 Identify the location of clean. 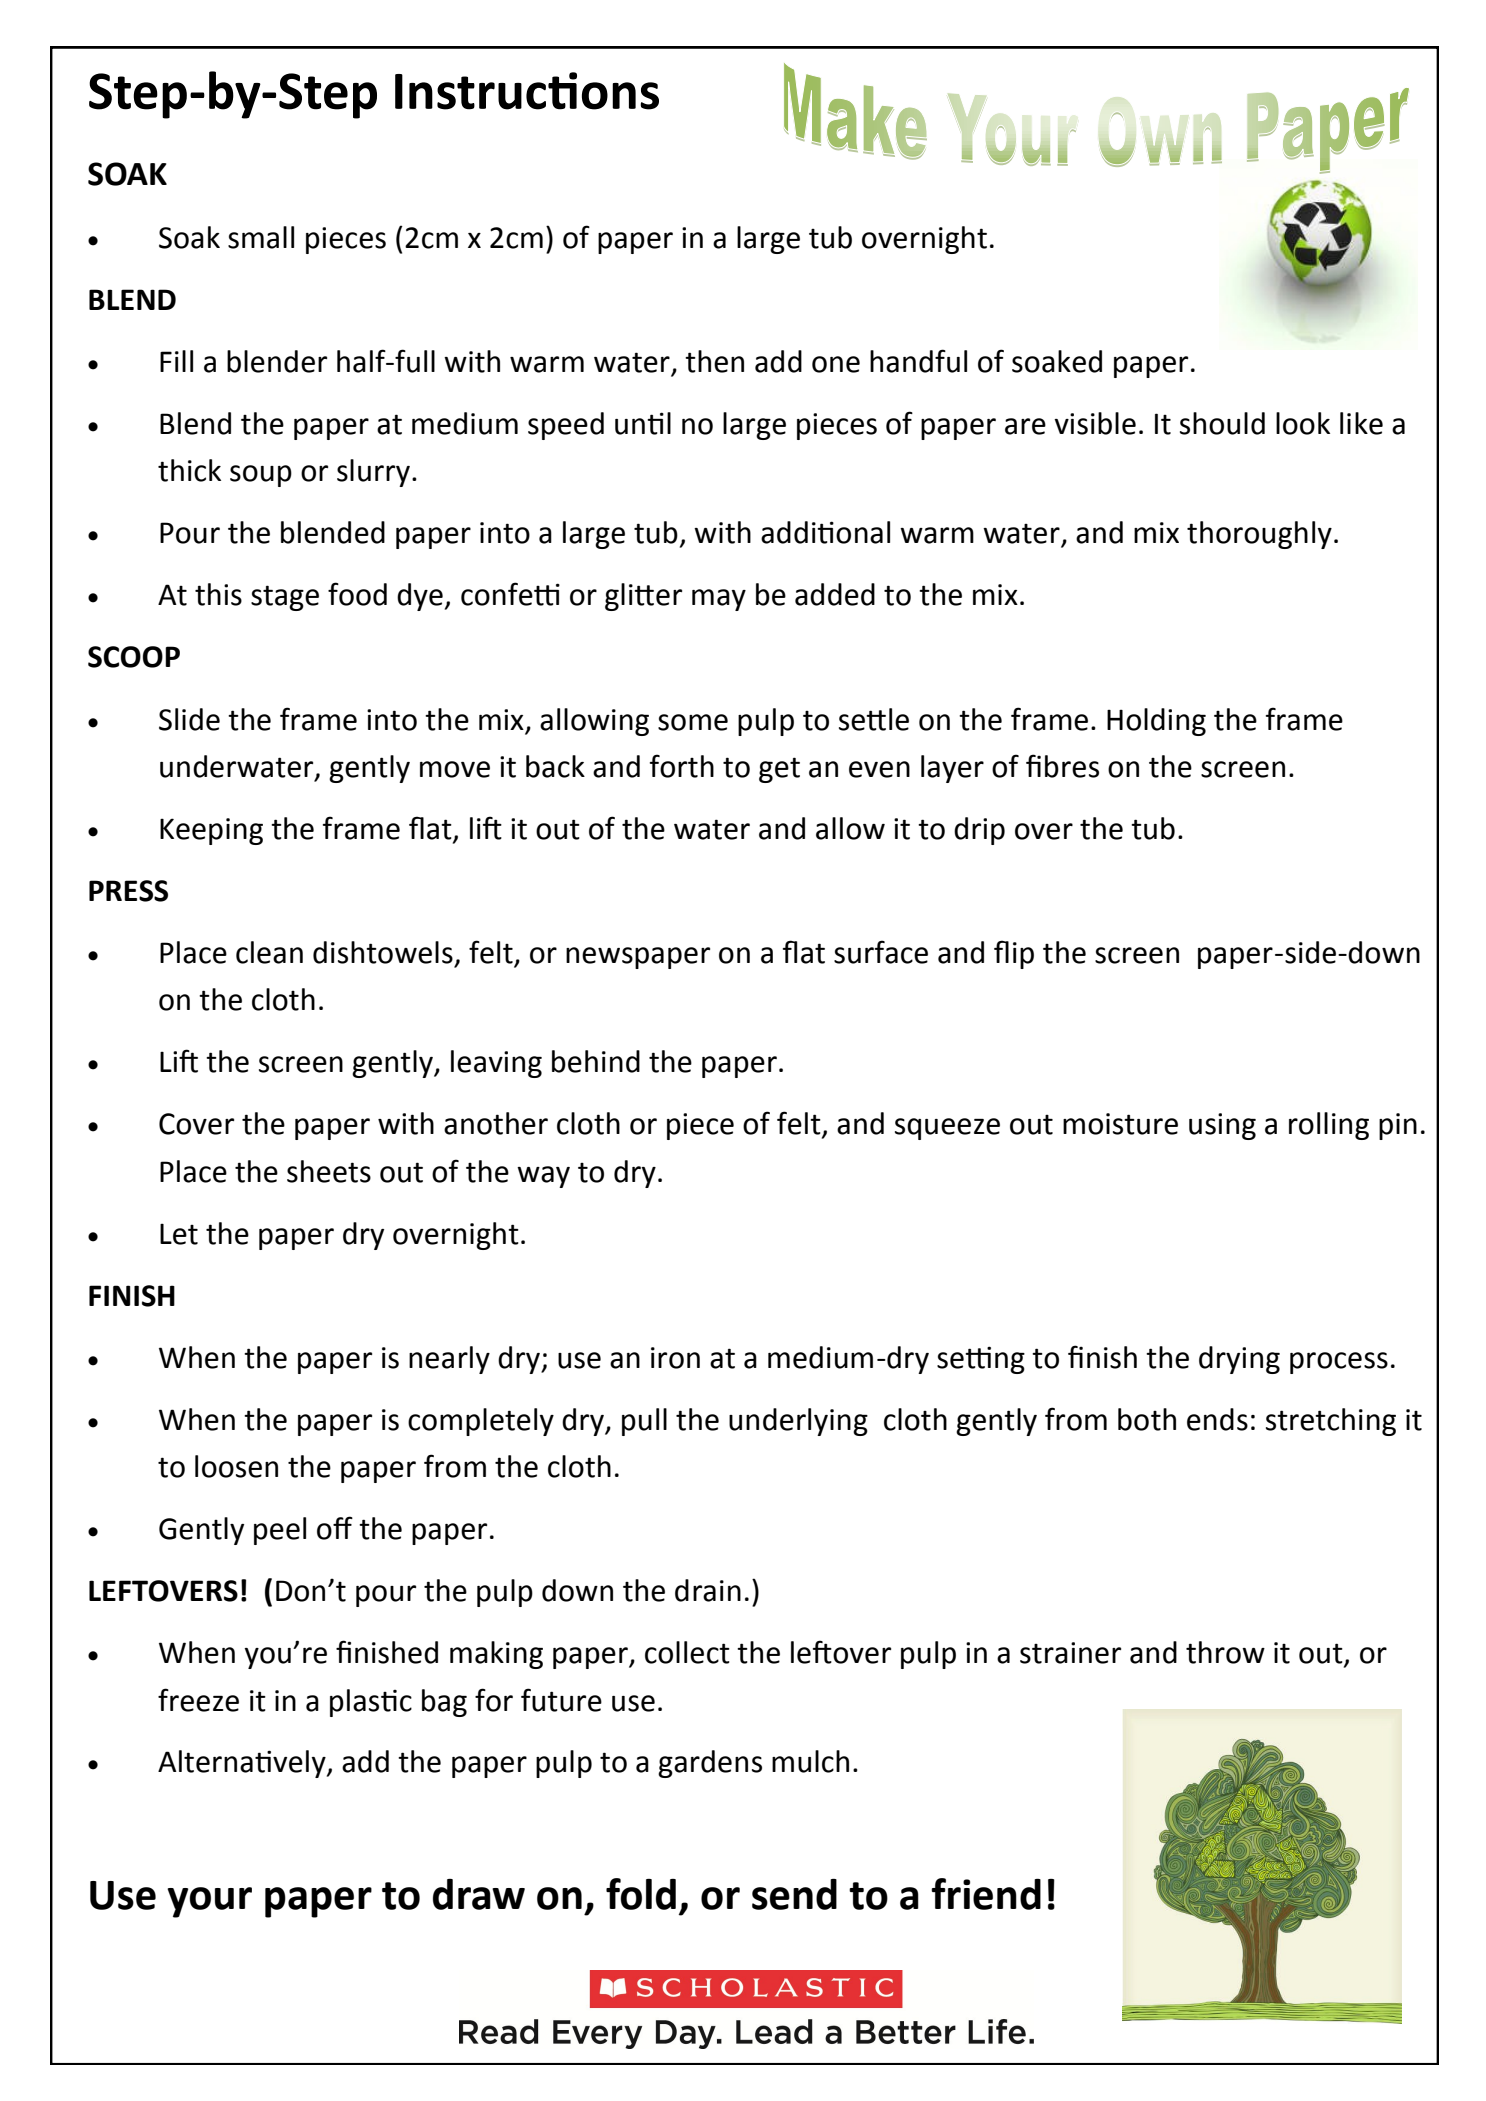
(269, 952).
